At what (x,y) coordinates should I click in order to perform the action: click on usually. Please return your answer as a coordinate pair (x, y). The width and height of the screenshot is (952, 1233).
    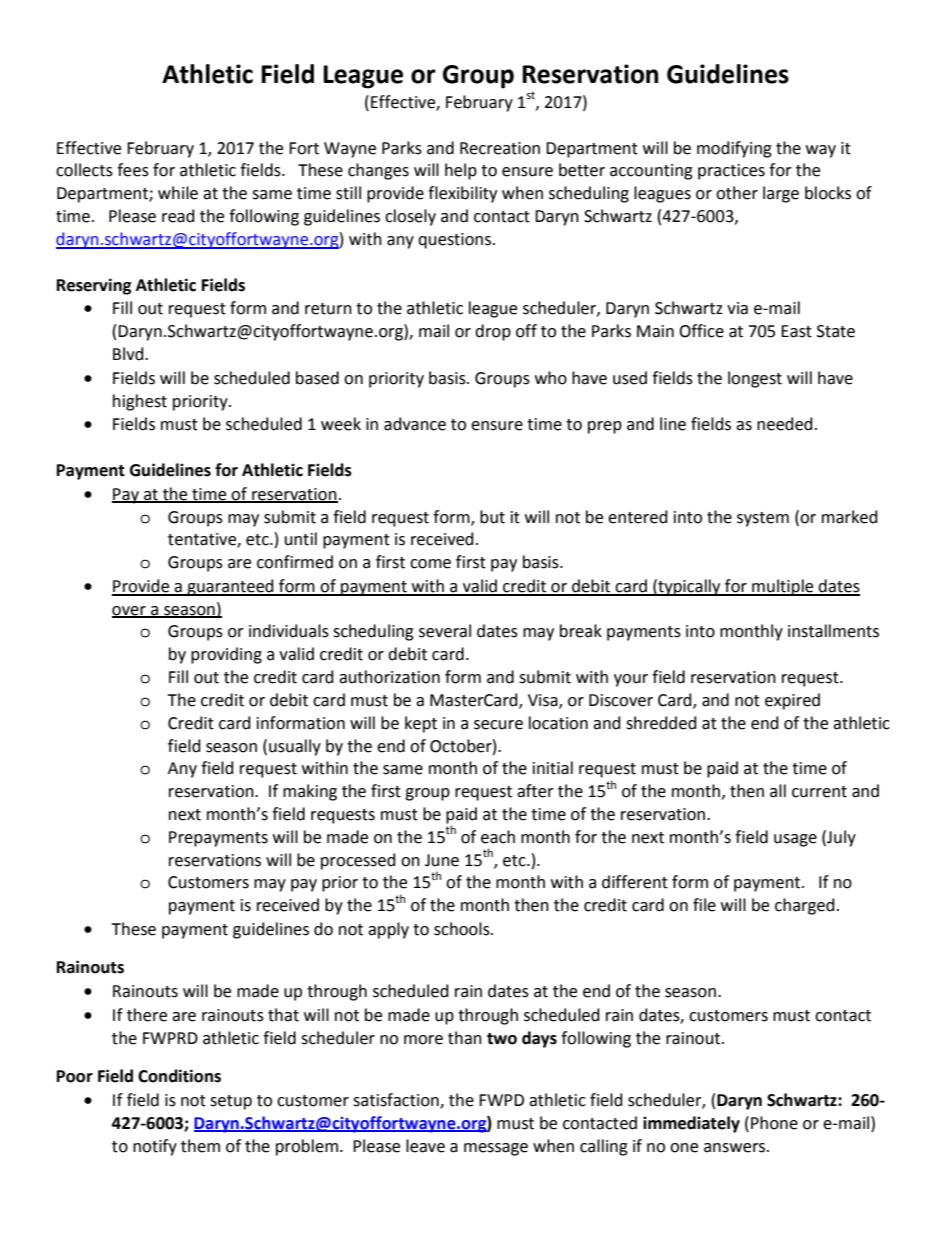
    Looking at the image, I should click on (295, 747).
